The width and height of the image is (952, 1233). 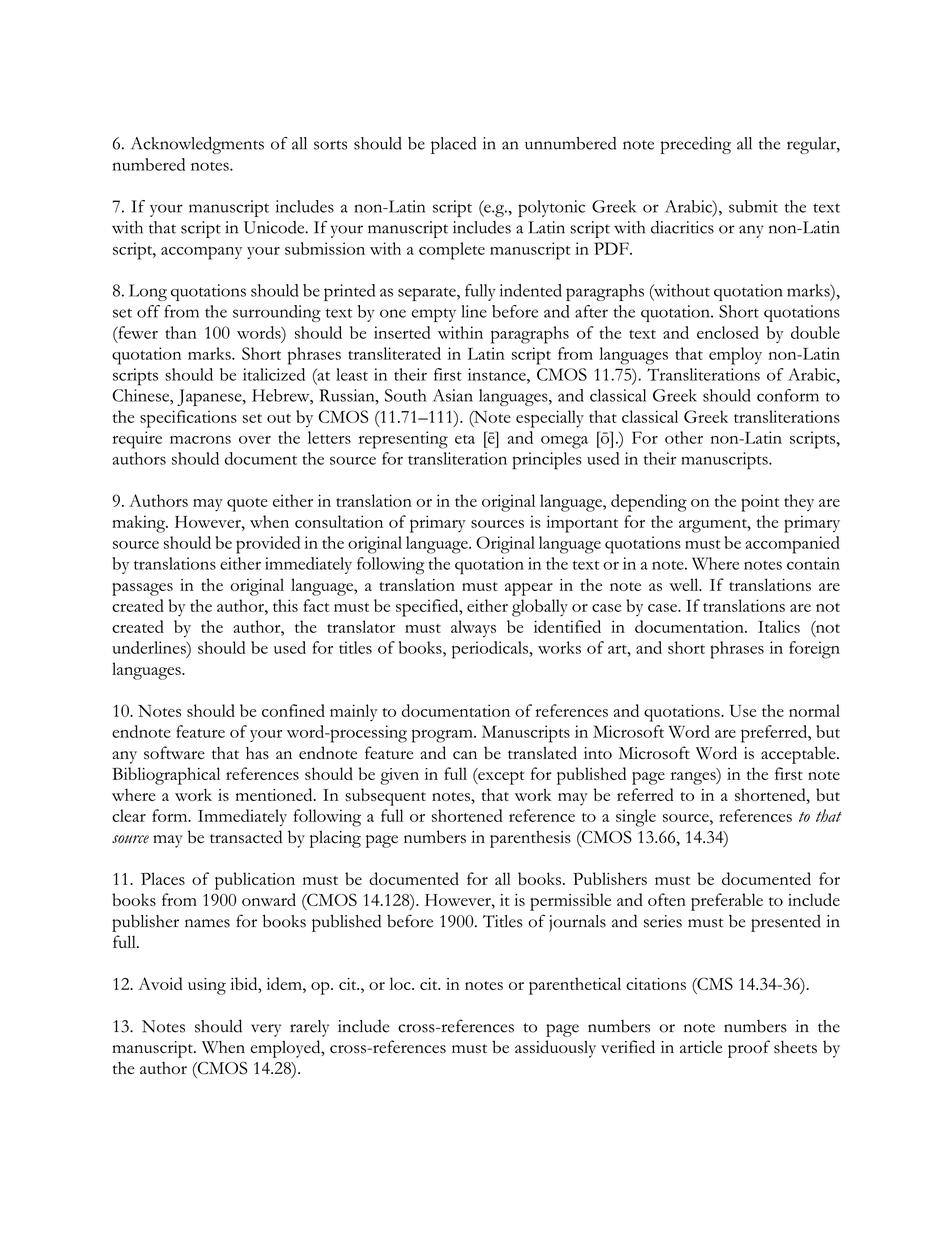 What do you see at coordinates (696, 145) in the image?
I see `preceding` at bounding box center [696, 145].
